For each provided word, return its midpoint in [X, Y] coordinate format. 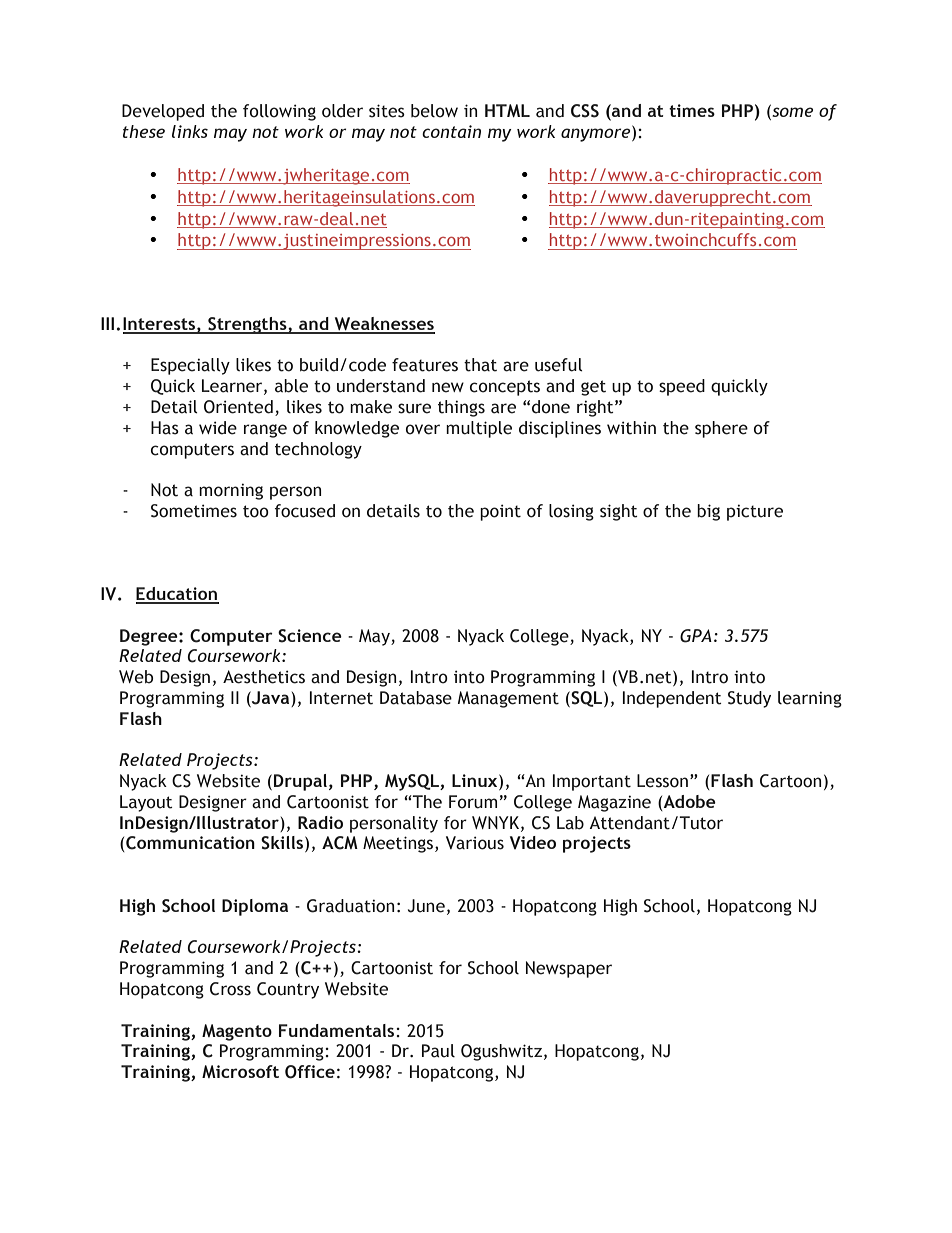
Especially [190, 366]
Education [177, 595]
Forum [473, 802]
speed [682, 387]
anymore [597, 134]
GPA [696, 636]
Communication [189, 844]
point [500, 512]
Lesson [662, 781]
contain [451, 131]
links [190, 131]
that [480, 365]
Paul [438, 1051]
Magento [237, 1032]
